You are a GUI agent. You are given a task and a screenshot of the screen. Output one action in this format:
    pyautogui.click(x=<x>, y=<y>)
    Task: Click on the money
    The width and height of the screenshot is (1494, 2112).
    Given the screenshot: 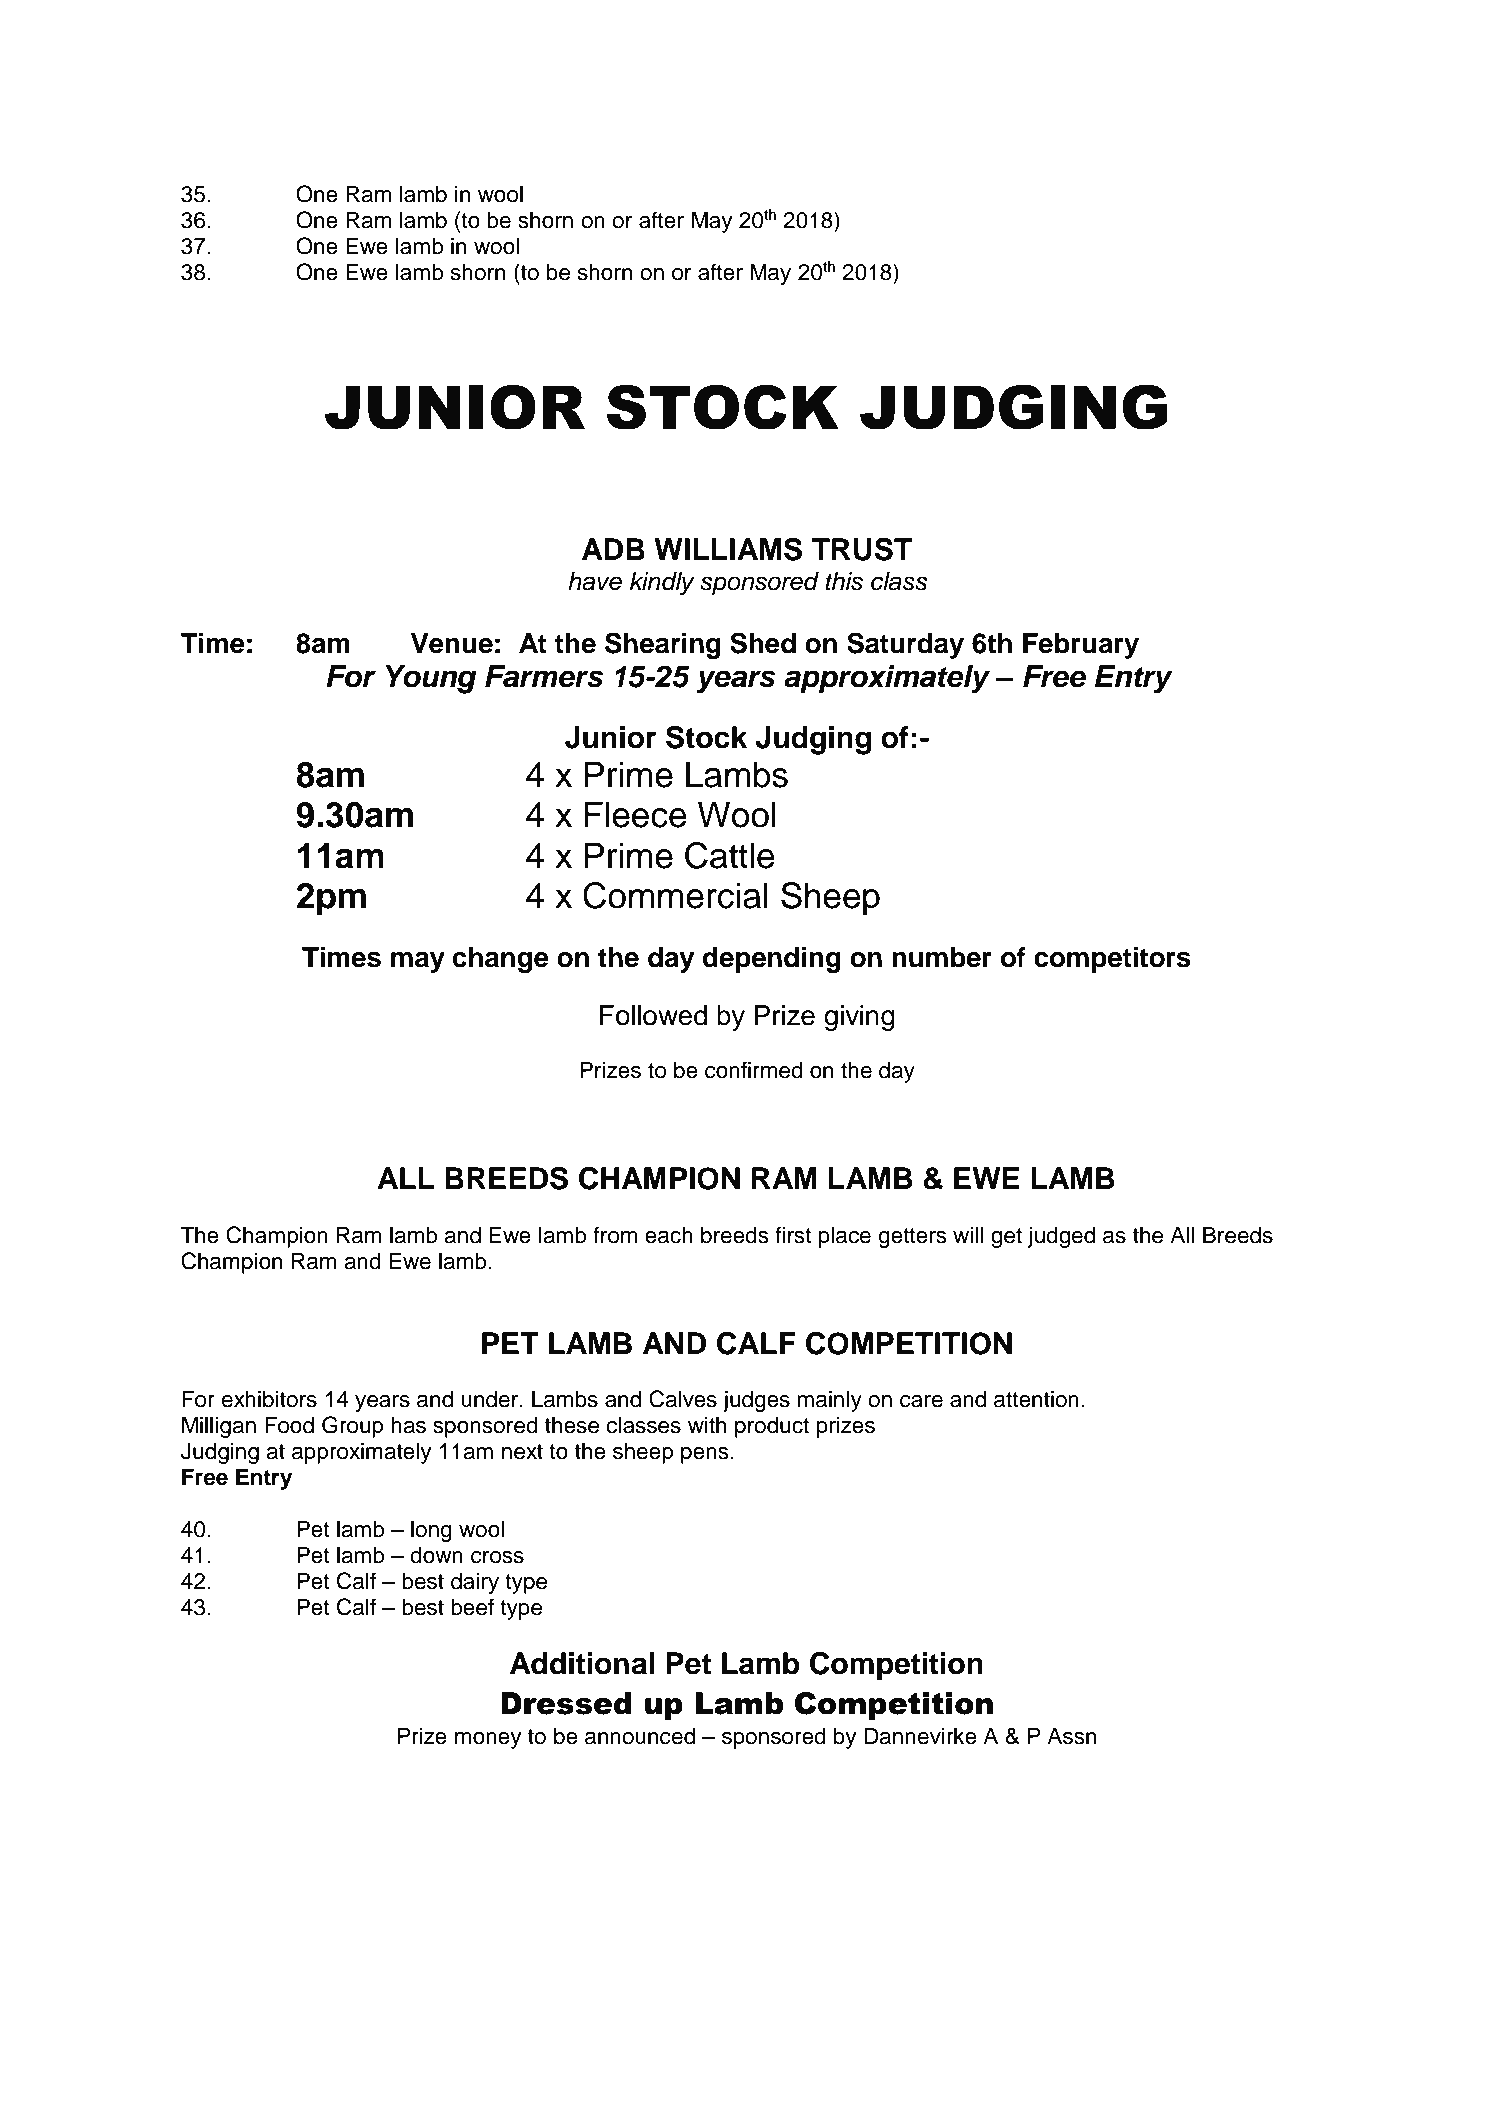 What is the action you would take?
    pyautogui.click(x=488, y=1740)
